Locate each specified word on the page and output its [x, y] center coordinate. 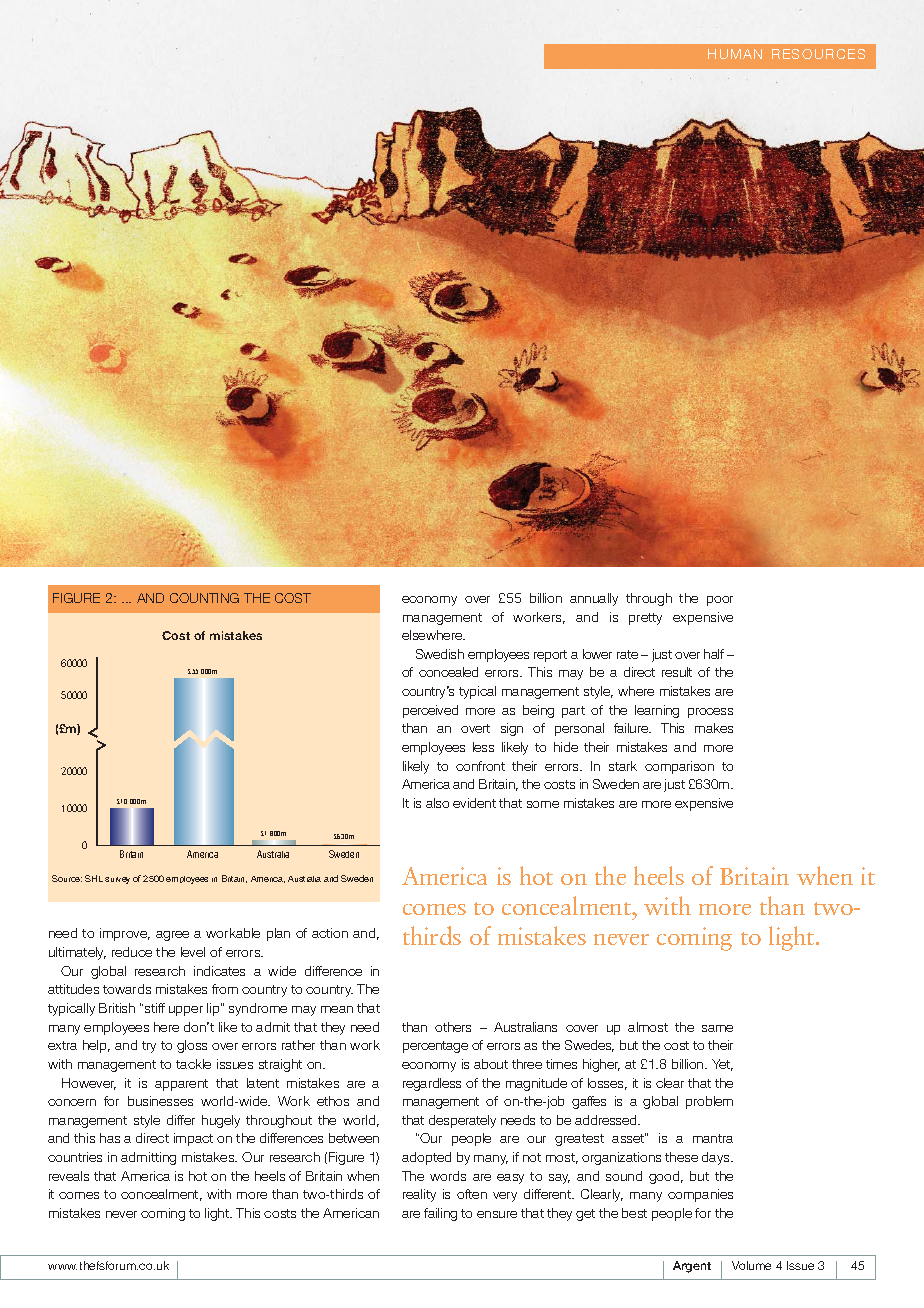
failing [440, 1214]
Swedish [440, 654]
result [677, 672]
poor [720, 601]
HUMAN [735, 54]
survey [117, 880]
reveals [69, 1176]
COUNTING [204, 598]
